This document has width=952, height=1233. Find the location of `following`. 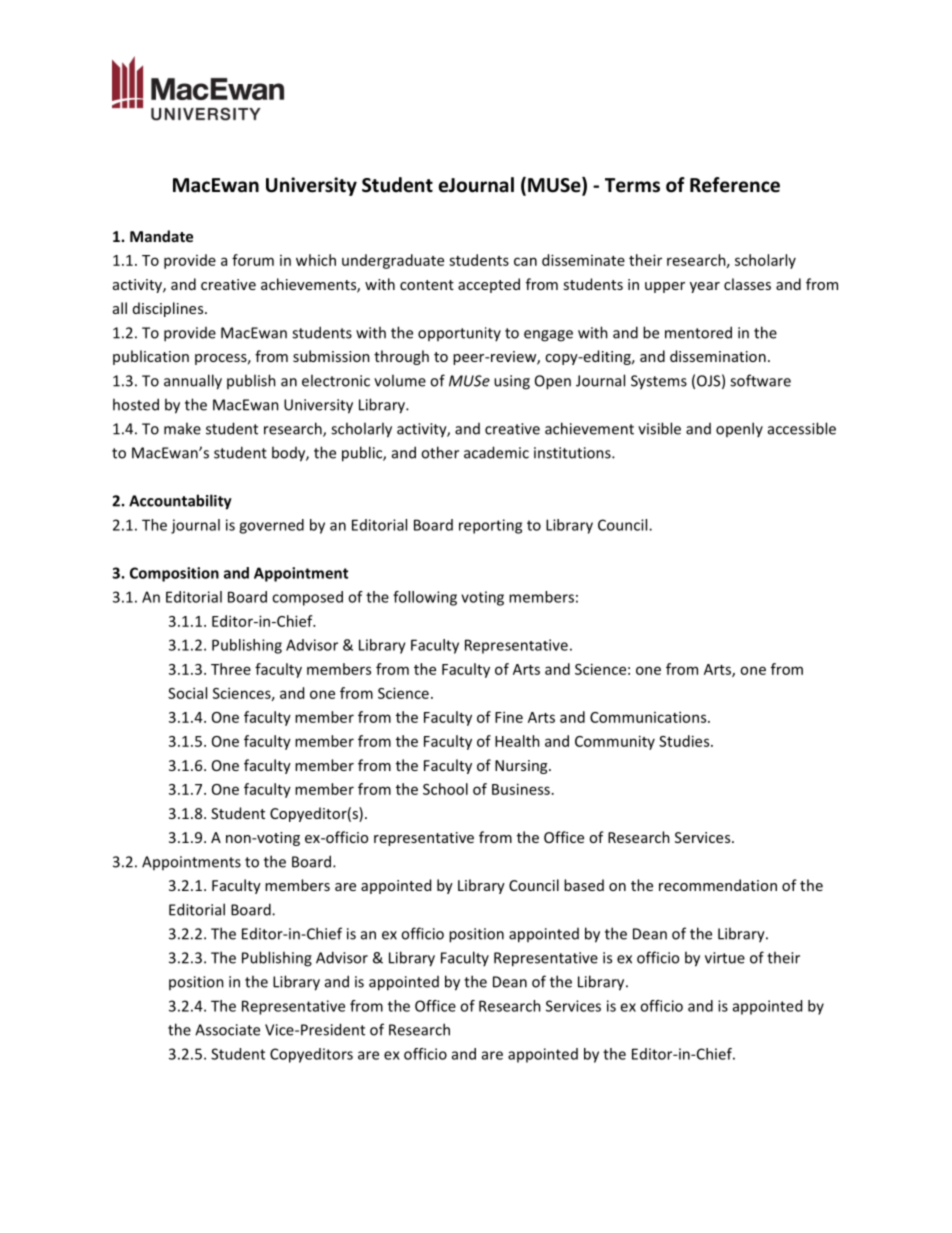

following is located at coordinates (425, 598).
